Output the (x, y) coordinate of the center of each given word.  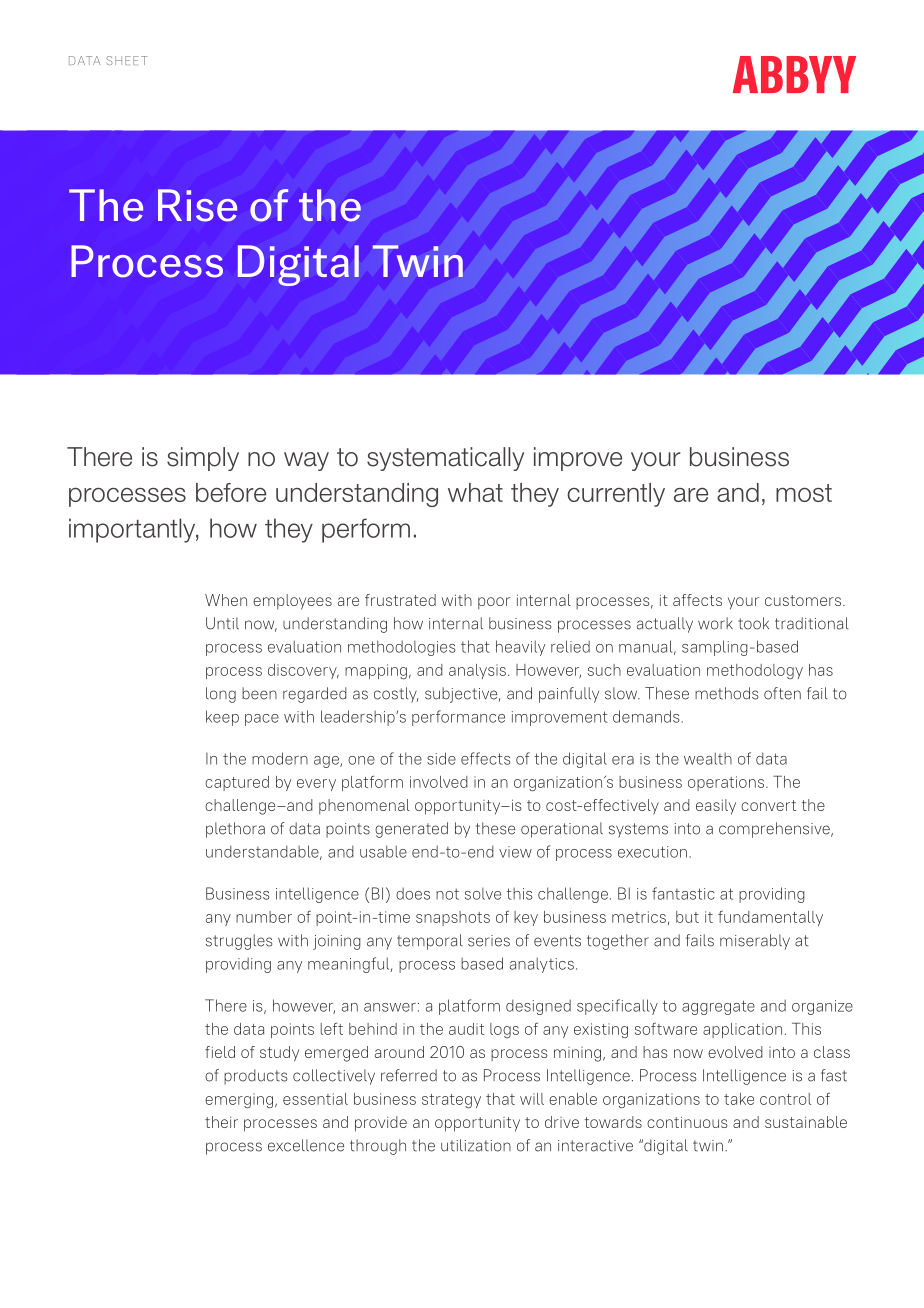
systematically (445, 459)
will (532, 1099)
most (804, 493)
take (739, 1099)
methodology (755, 672)
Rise (197, 205)
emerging (239, 1101)
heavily (520, 648)
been (259, 693)
